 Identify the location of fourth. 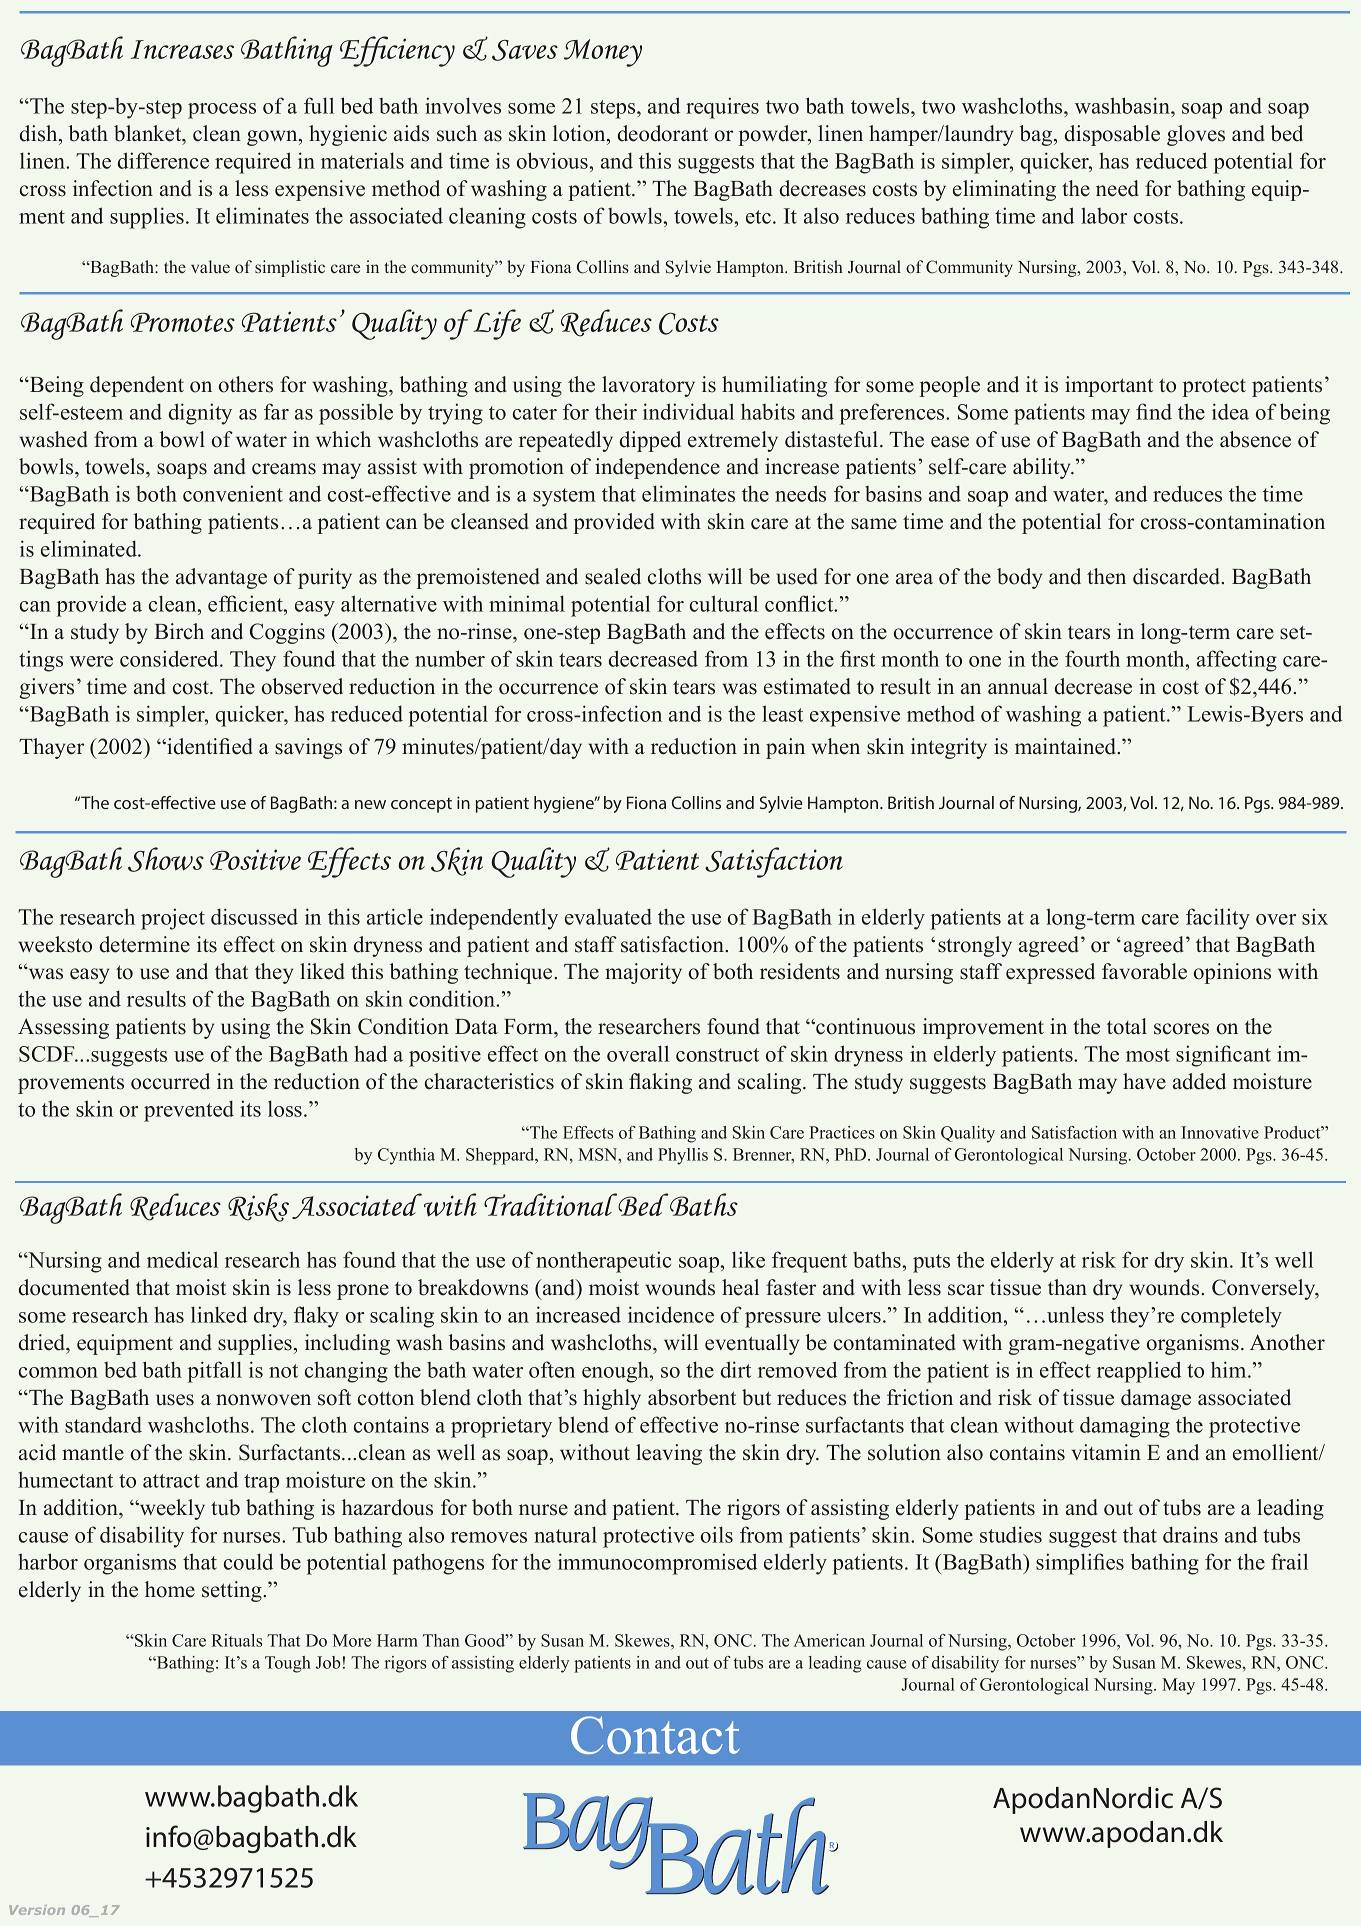
(1092, 658).
